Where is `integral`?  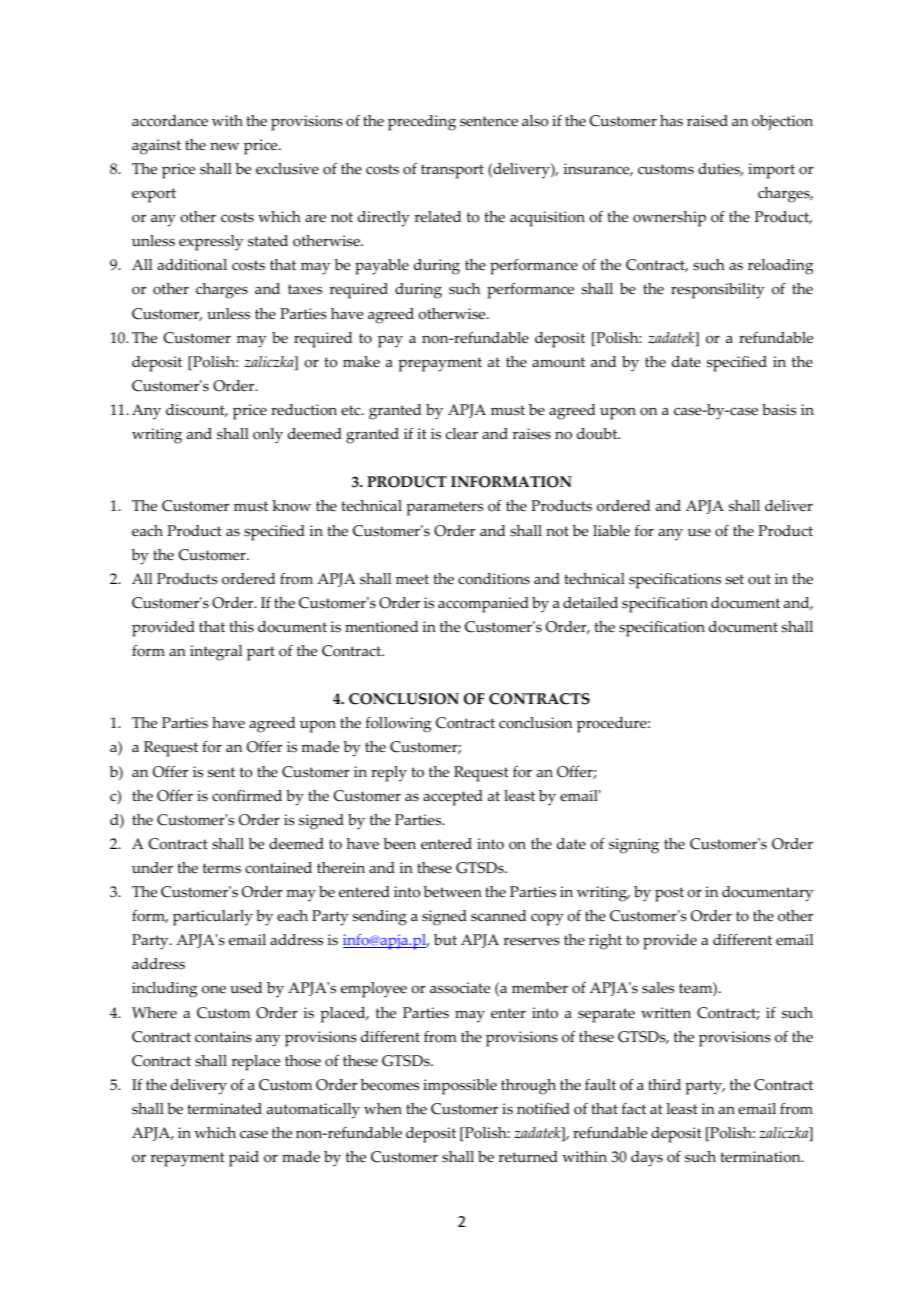
integral is located at coordinates (216, 653).
